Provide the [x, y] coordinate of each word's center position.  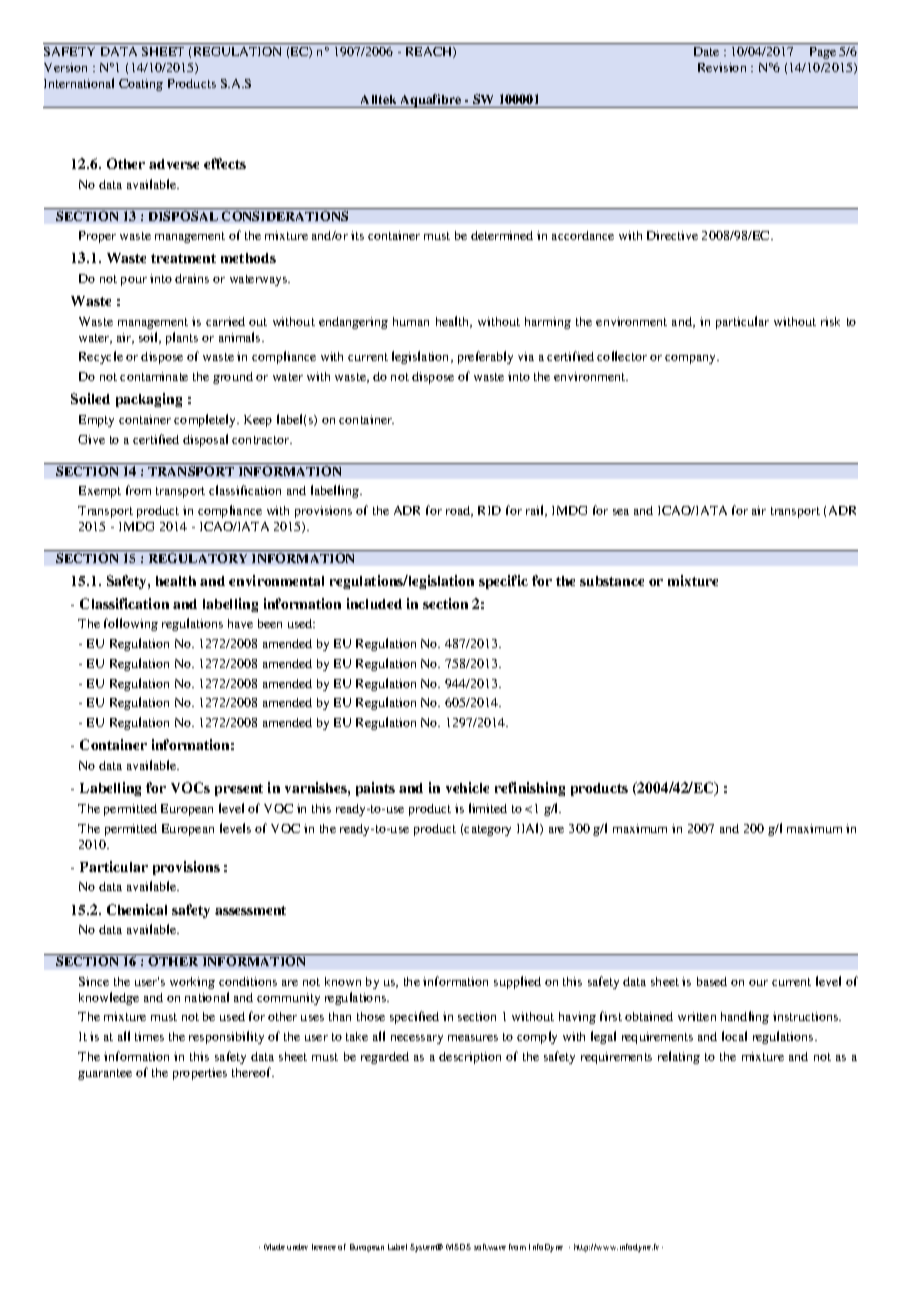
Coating [141, 85]
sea [621, 512]
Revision [722, 67]
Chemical [137, 909]
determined [502, 235]
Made [274, 1247]
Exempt [100, 492]
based [712, 981]
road [459, 511]
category [487, 830]
